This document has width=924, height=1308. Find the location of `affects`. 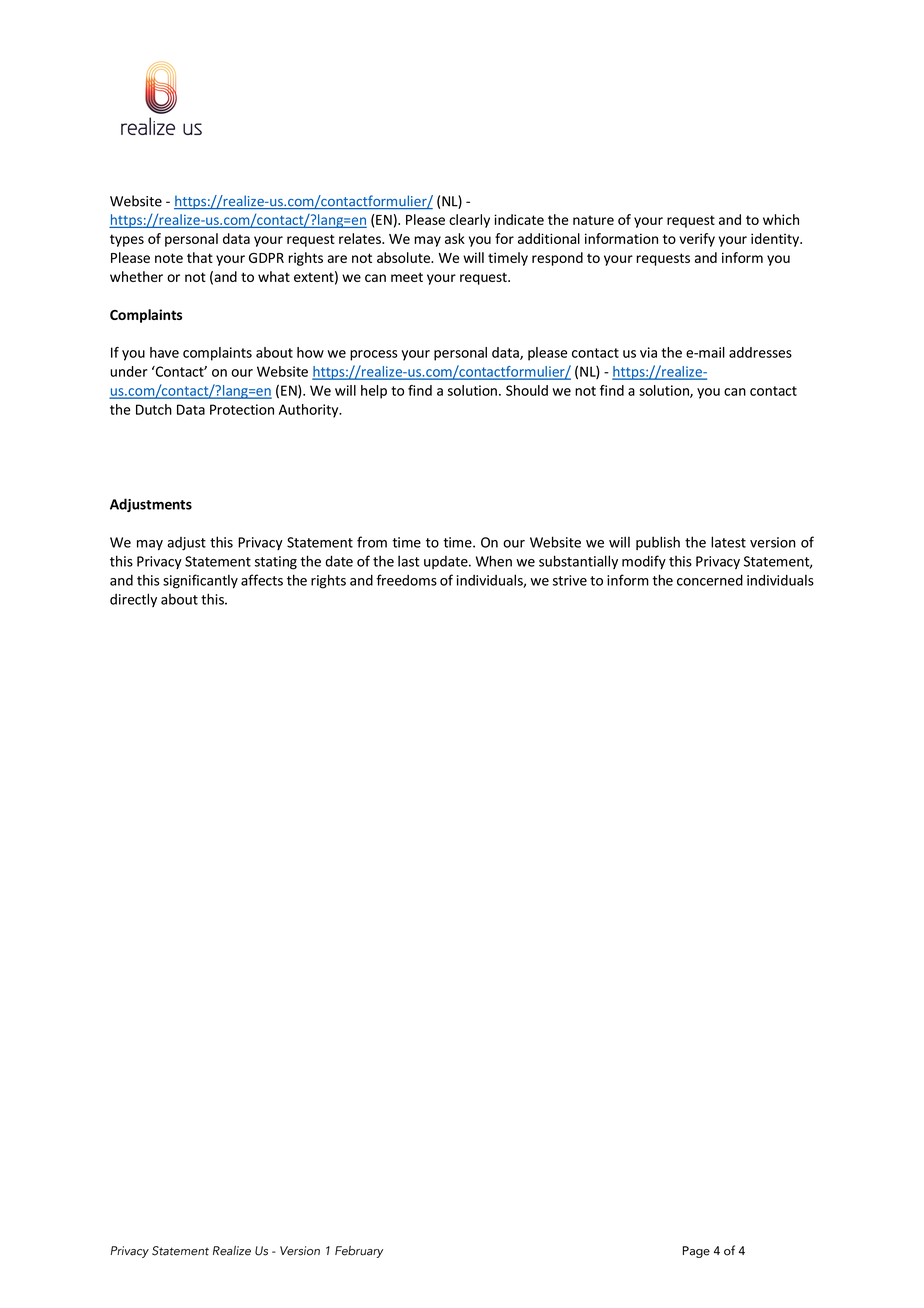

affects is located at coordinates (262, 580).
